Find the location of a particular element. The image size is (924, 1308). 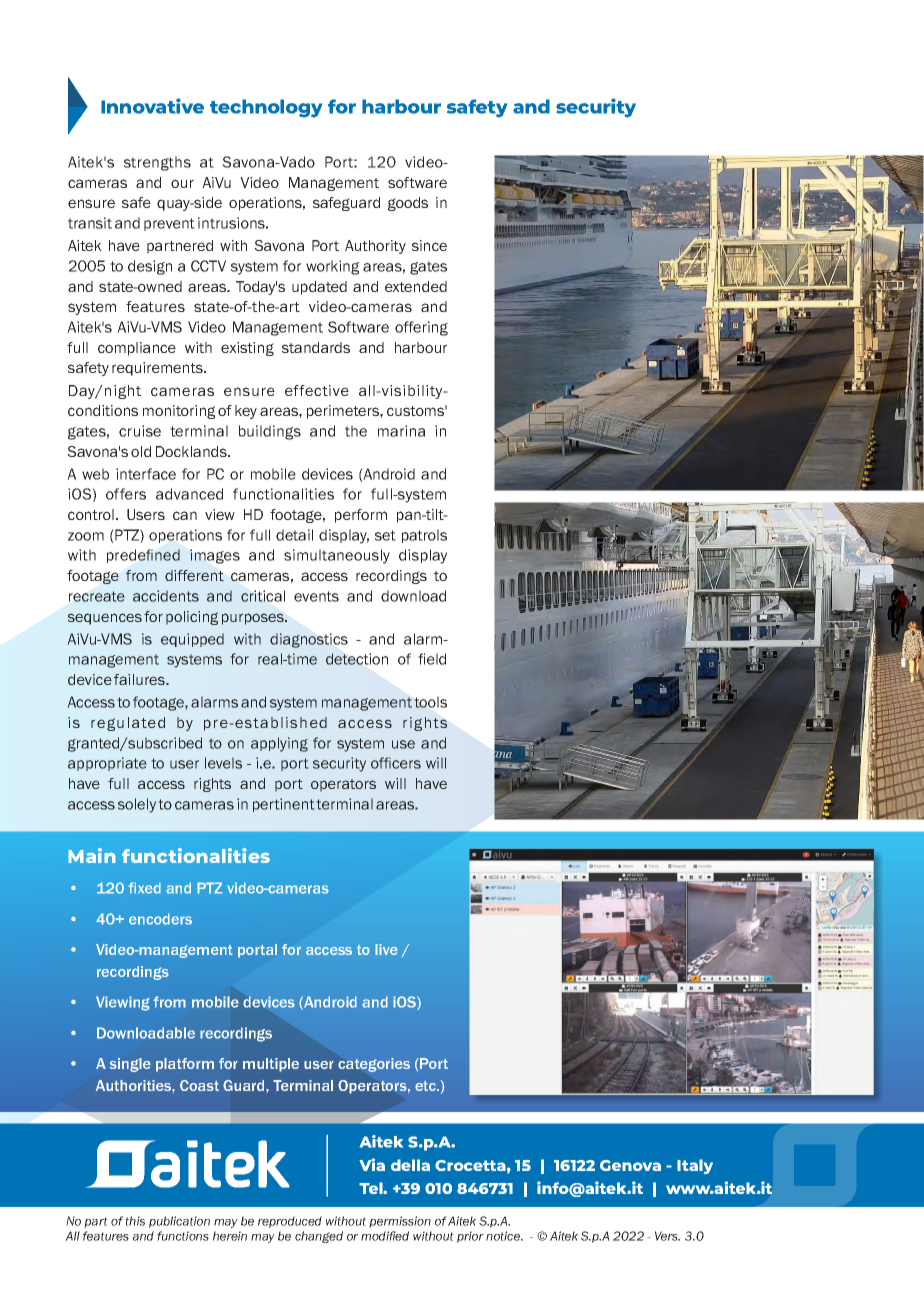

tools is located at coordinates (430, 702).
